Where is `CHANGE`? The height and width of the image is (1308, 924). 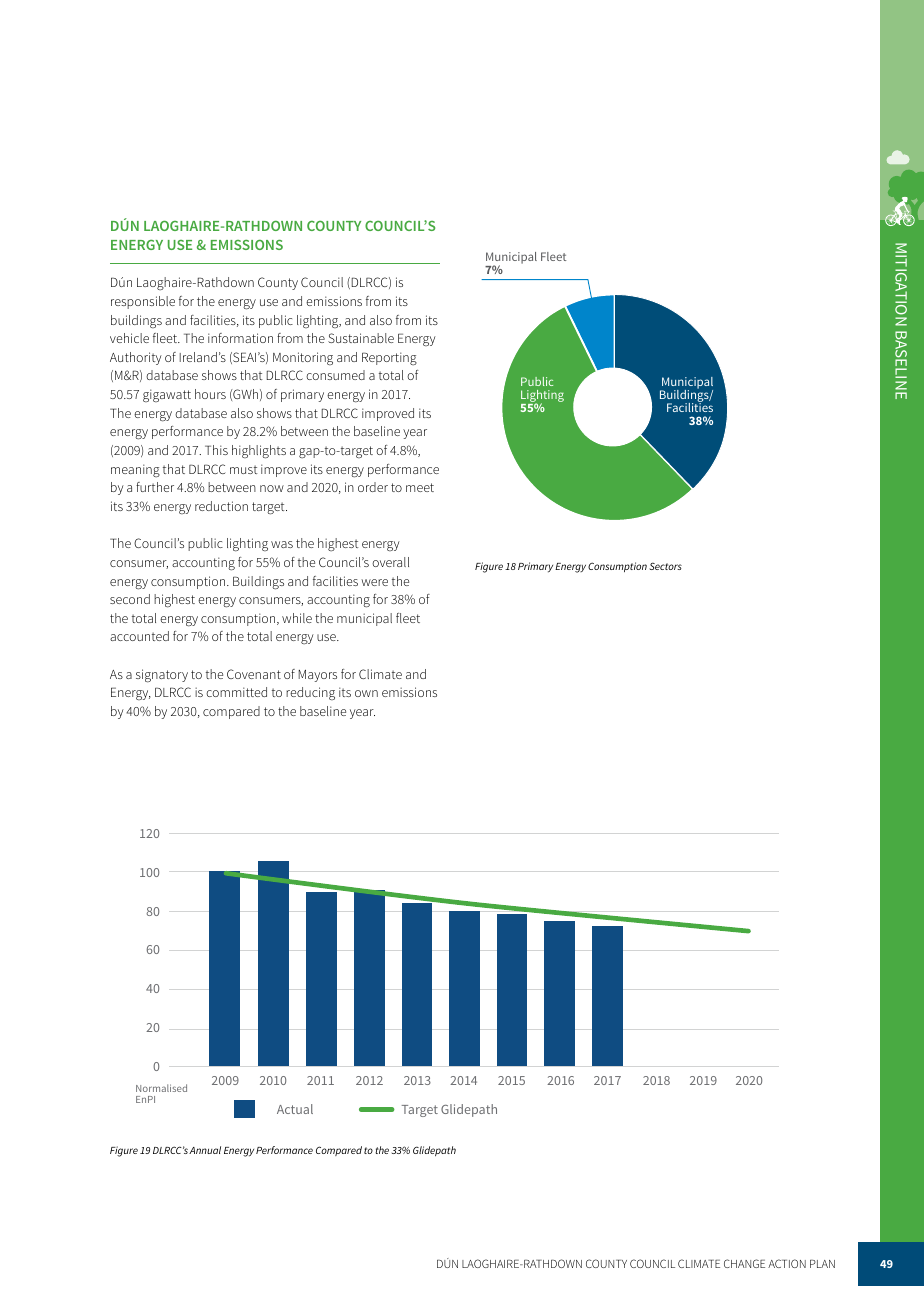 CHANGE is located at coordinates (744, 1263).
